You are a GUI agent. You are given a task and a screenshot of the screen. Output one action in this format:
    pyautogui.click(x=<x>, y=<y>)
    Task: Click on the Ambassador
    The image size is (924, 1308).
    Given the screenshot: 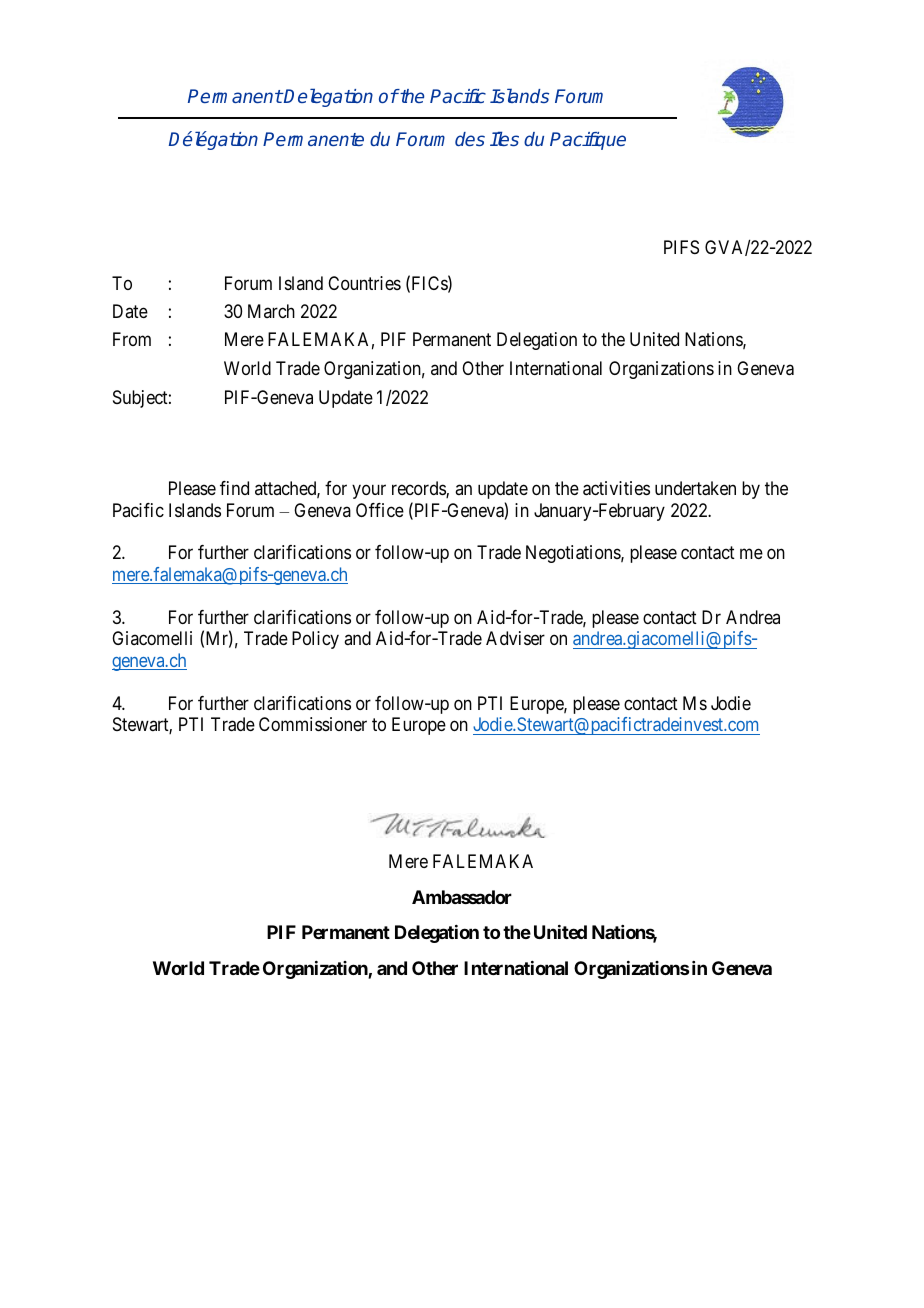 What is the action you would take?
    pyautogui.click(x=462, y=897)
